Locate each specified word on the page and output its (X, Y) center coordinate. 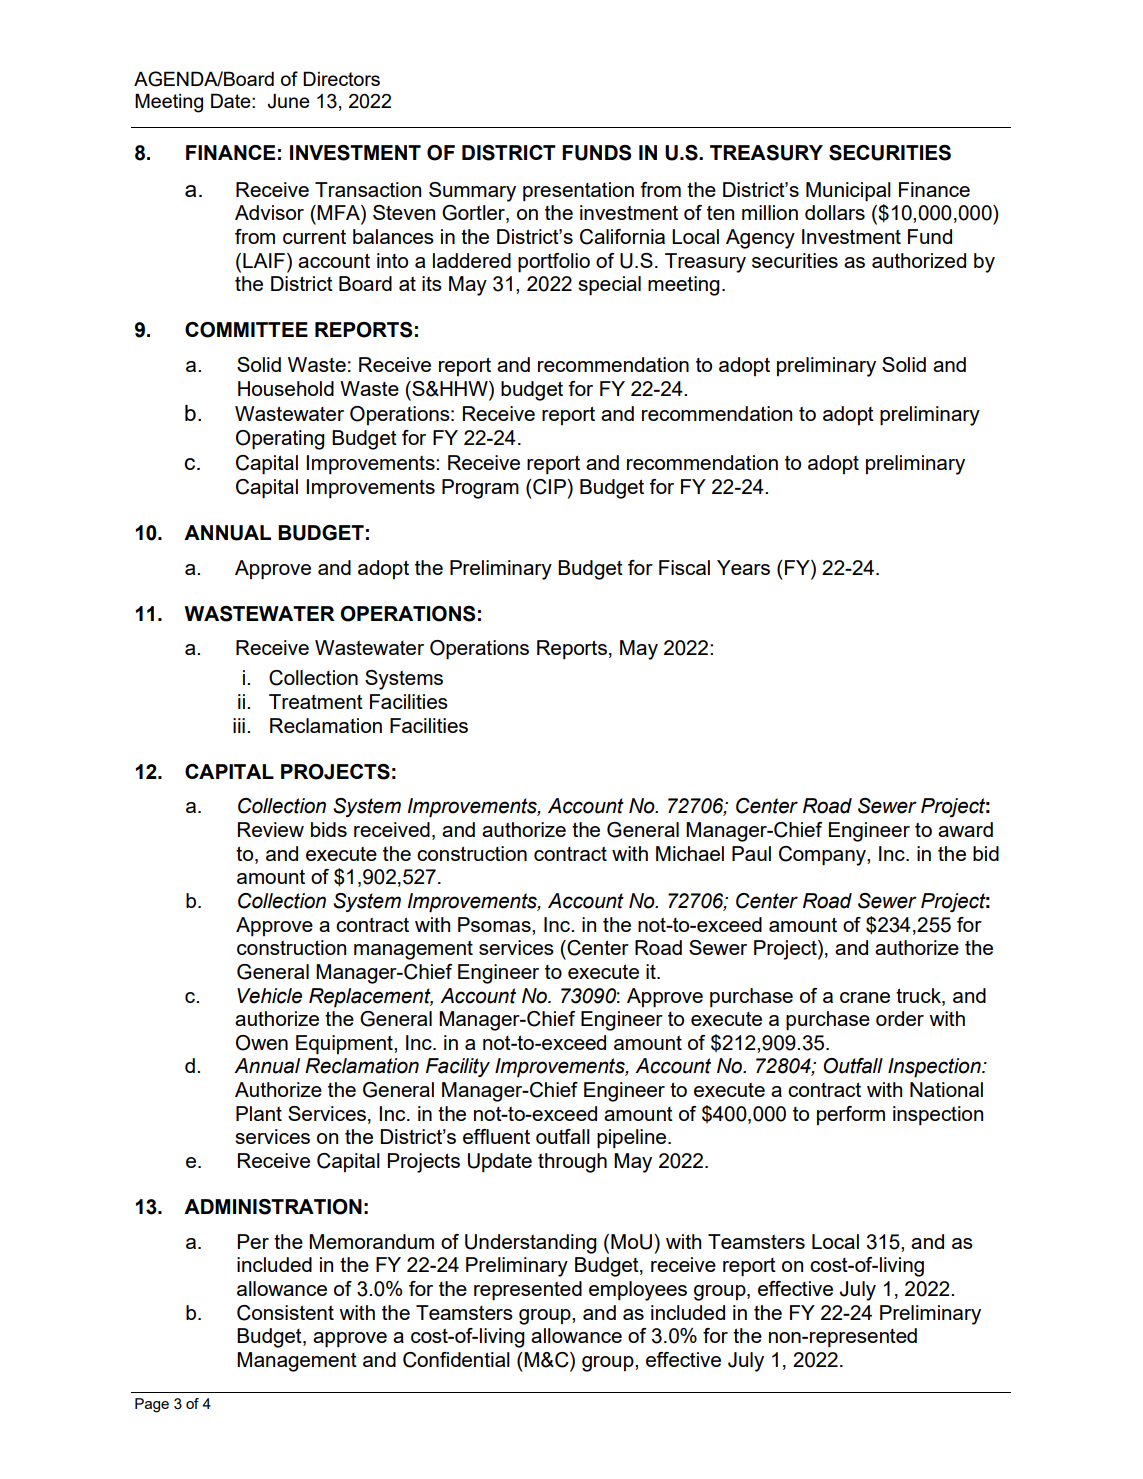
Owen (262, 1043)
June (288, 101)
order (900, 1018)
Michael (690, 853)
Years (743, 567)
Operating (280, 440)
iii (239, 725)
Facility (458, 1067)
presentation (578, 192)
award (965, 829)
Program (480, 489)
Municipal (848, 192)
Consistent (285, 1313)
